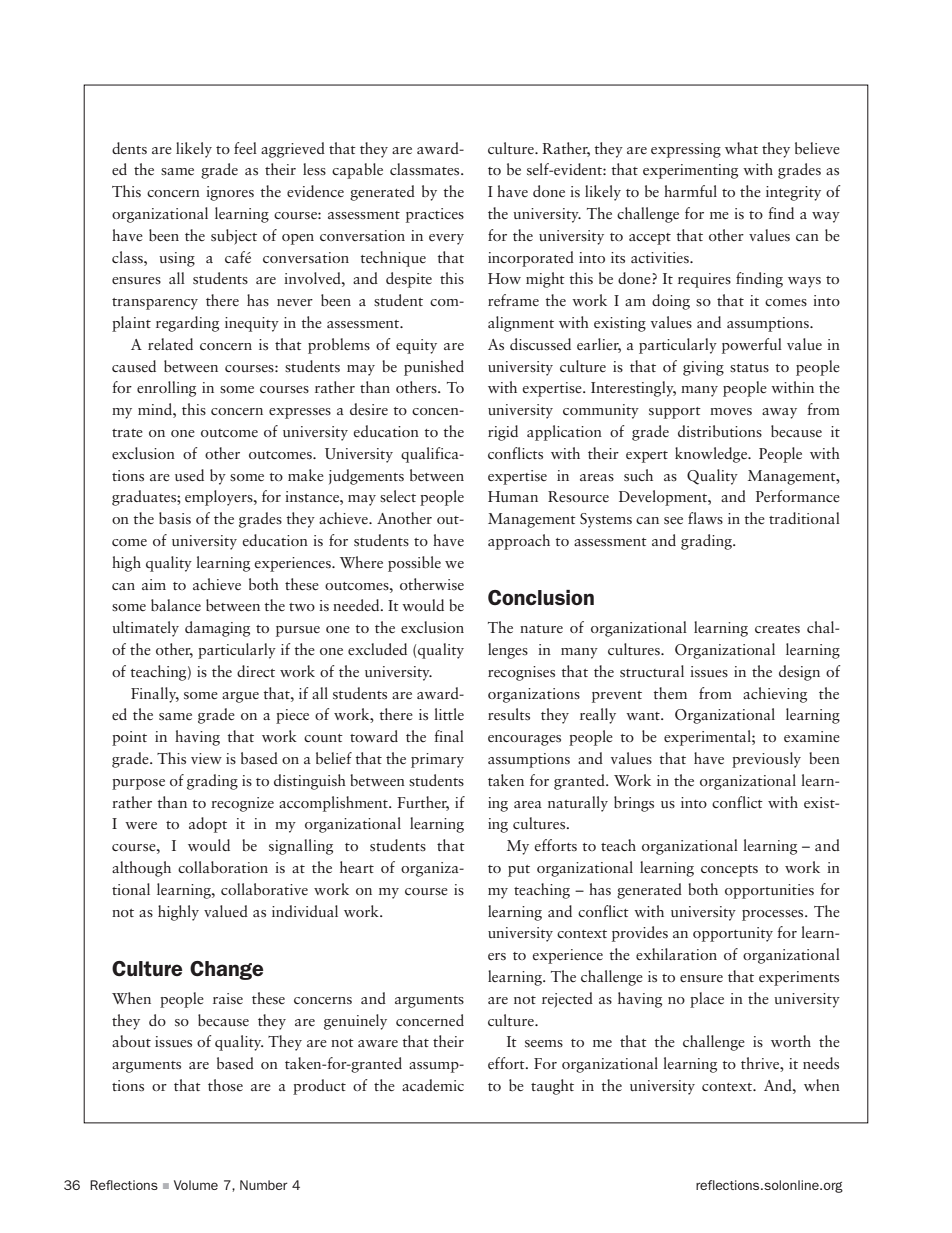 Image resolution: width=952 pixels, height=1233 pixels. I want to click on practices, so click(435, 215).
